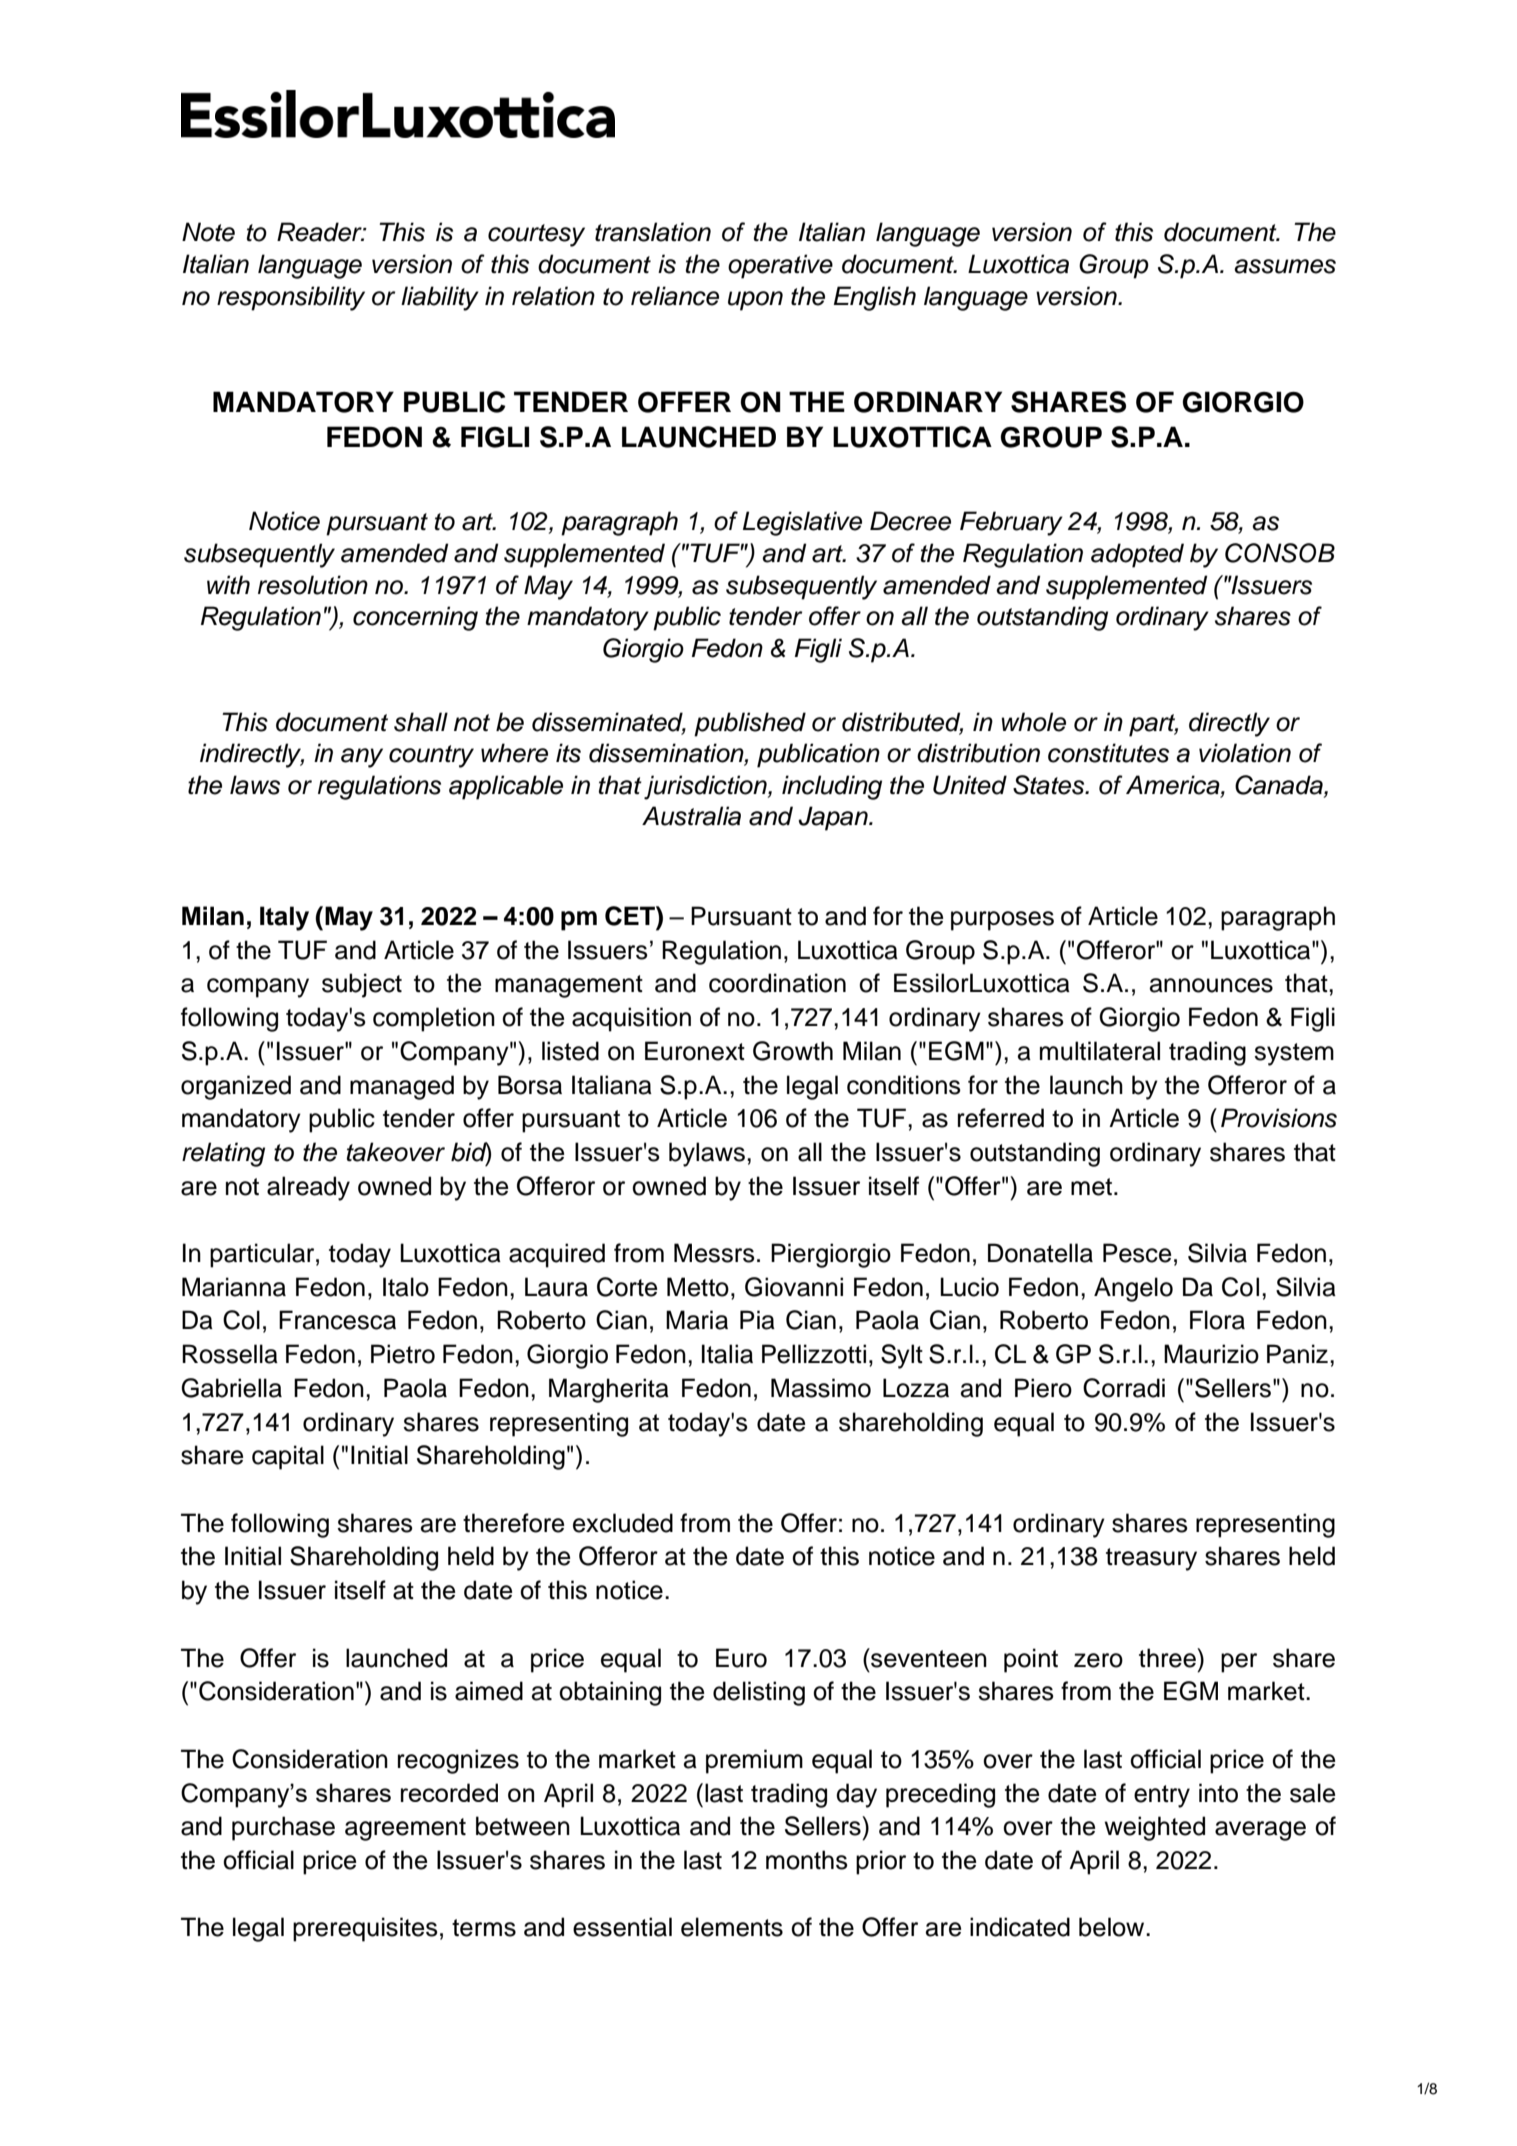  Describe the element at coordinates (807, 1860) in the image. I see `months` at that location.
